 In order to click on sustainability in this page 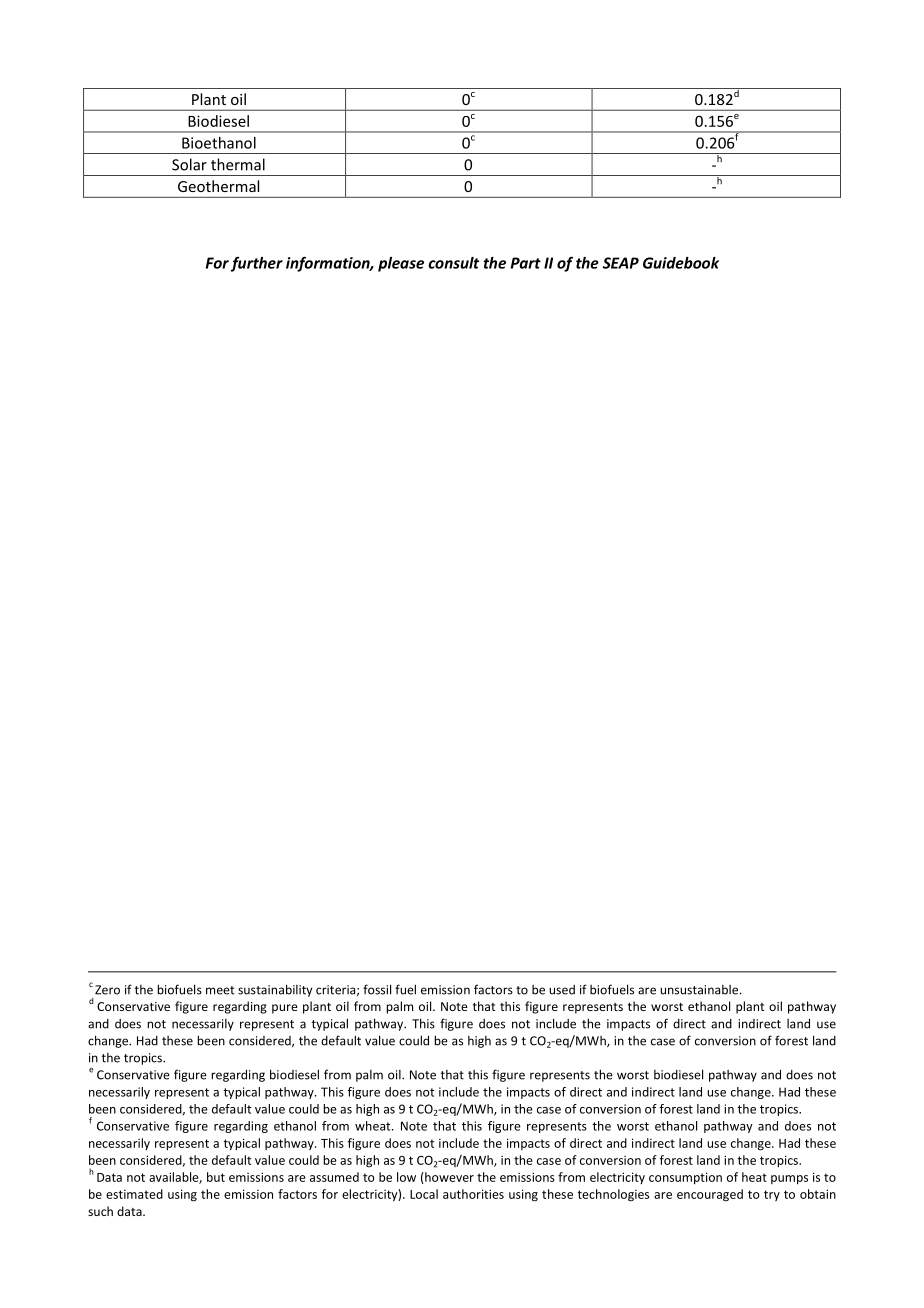, I will do `click(275, 990)`.
